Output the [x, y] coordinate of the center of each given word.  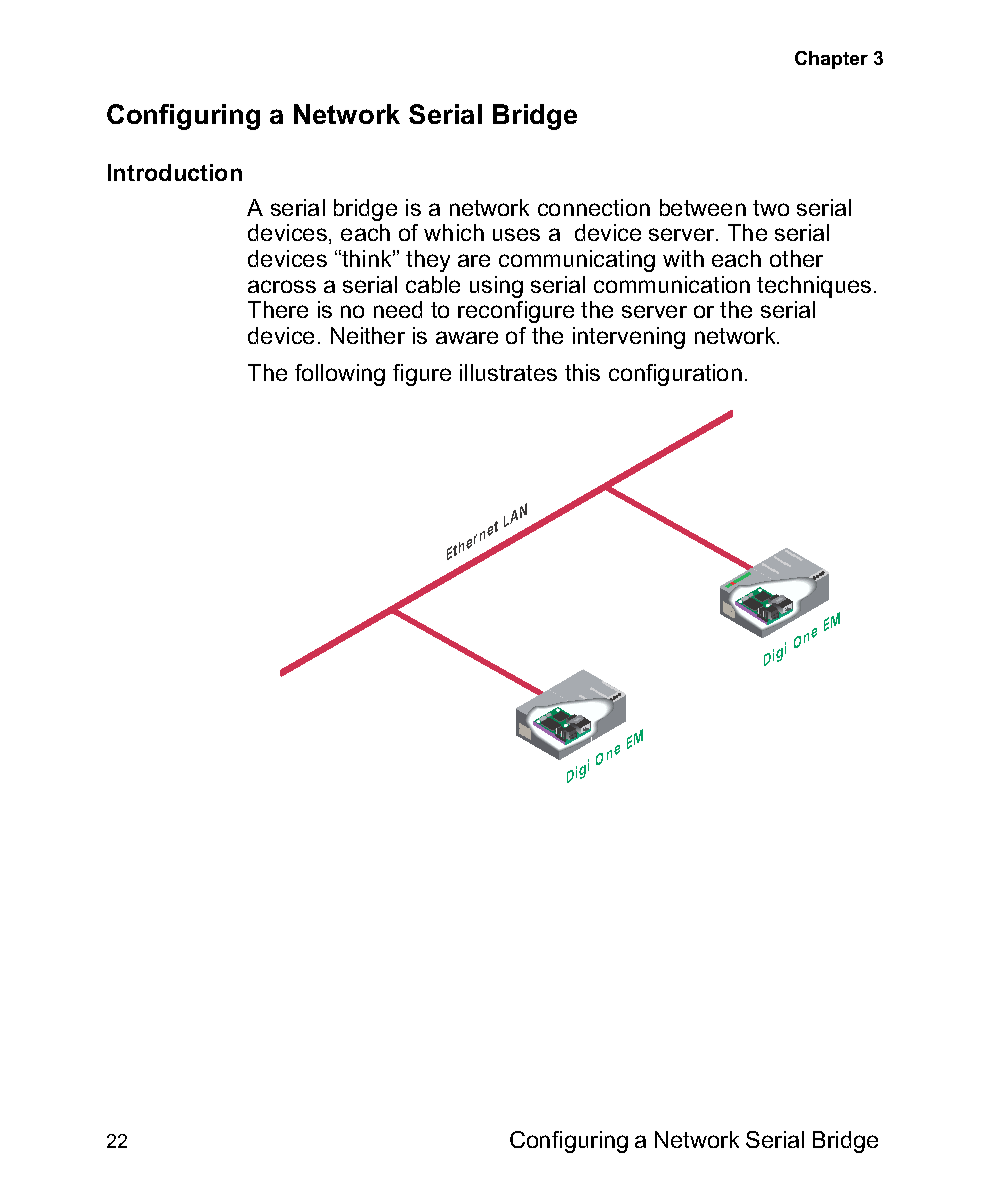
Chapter [831, 60]
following [340, 375]
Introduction [175, 172]
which [454, 232]
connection [594, 207]
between [703, 207]
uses [516, 234]
